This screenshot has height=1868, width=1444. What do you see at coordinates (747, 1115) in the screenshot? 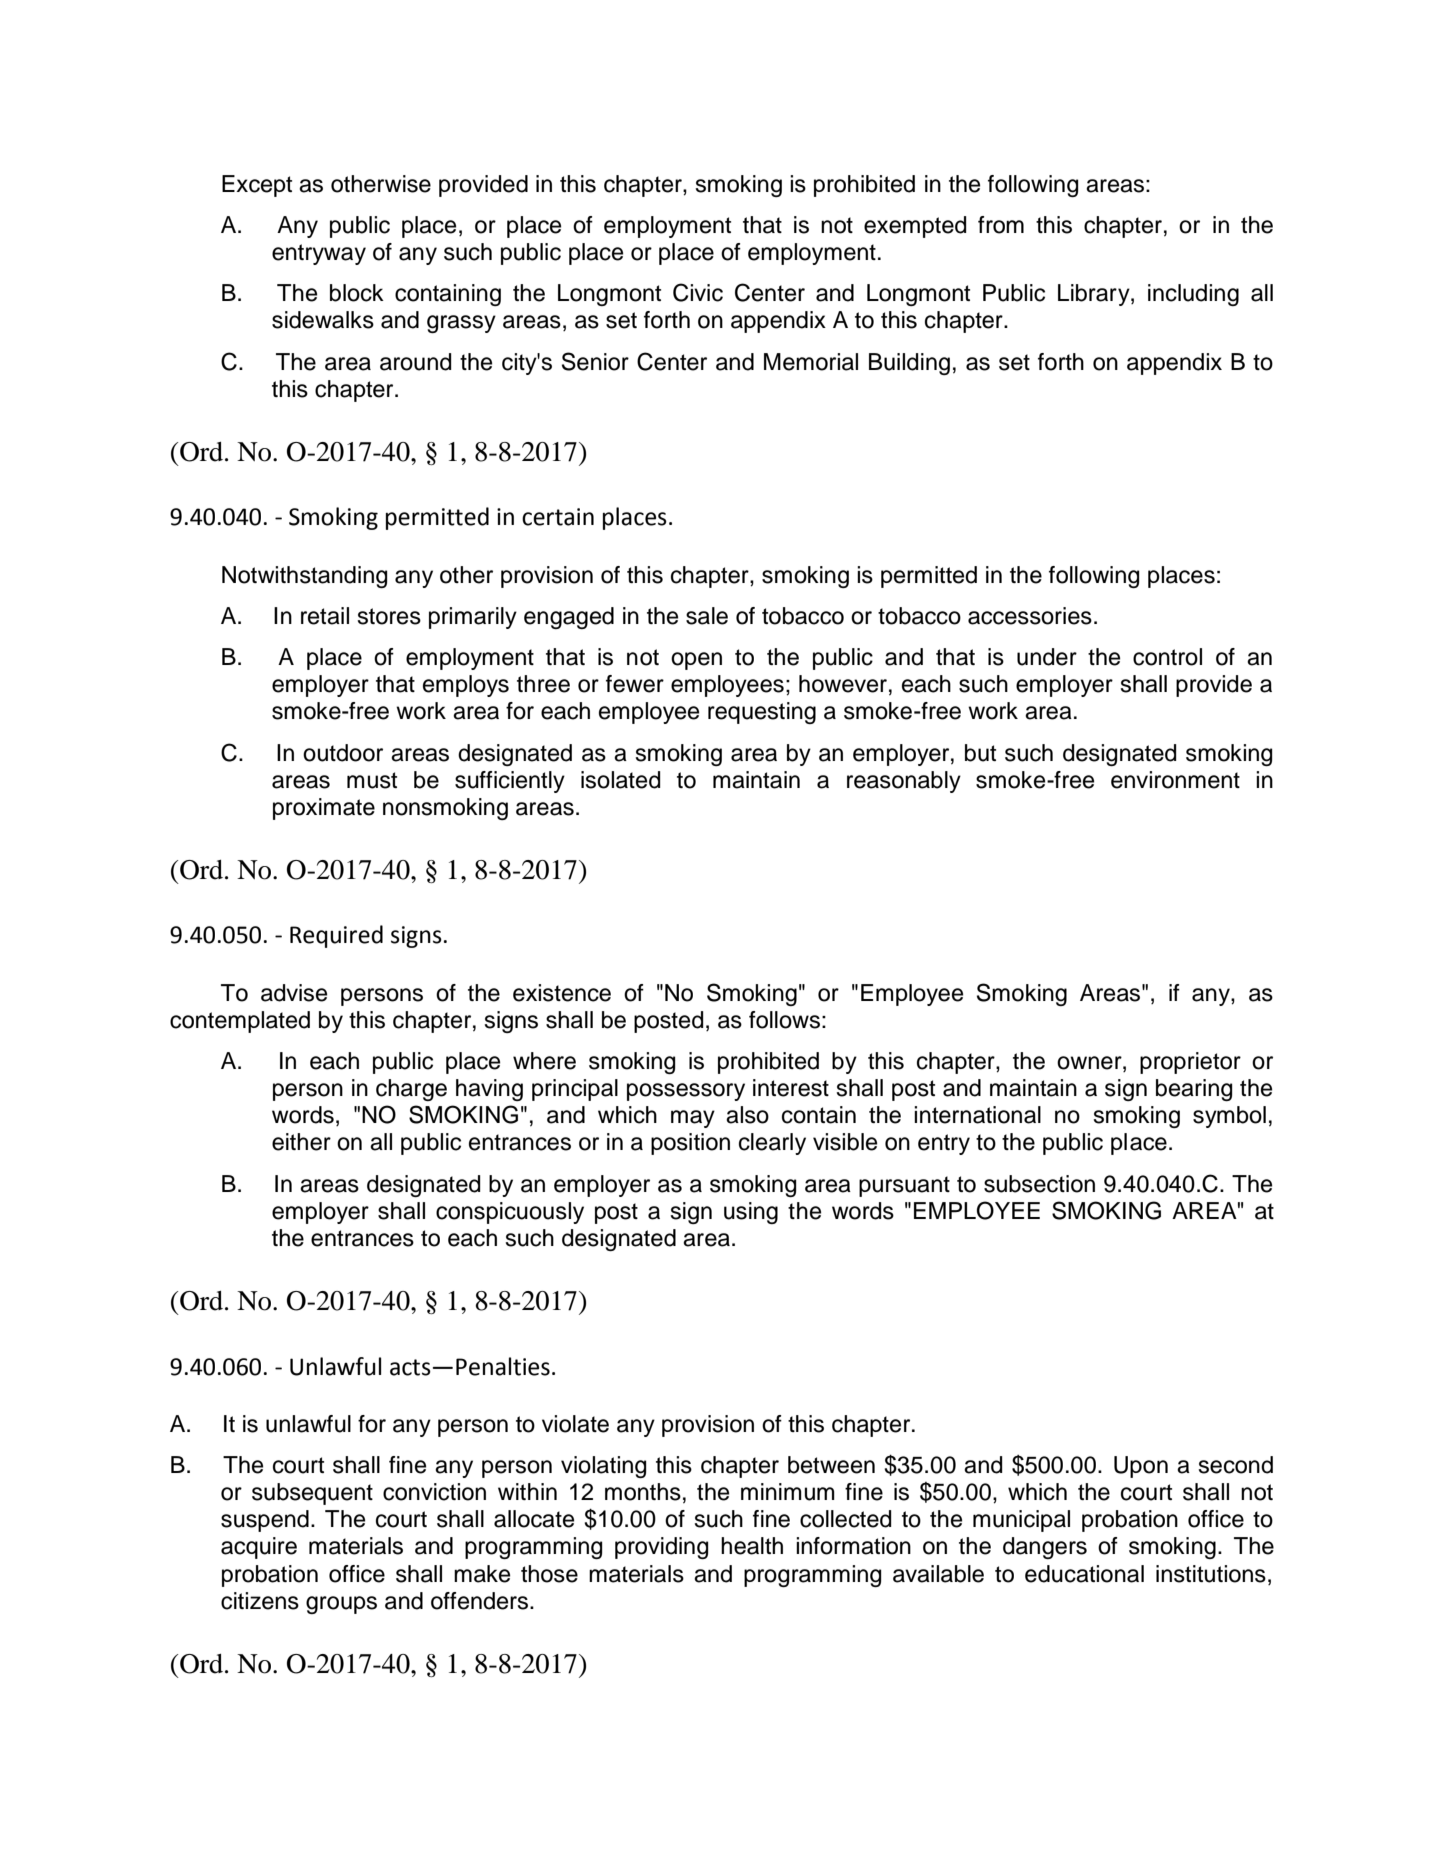
I see `also` at bounding box center [747, 1115].
